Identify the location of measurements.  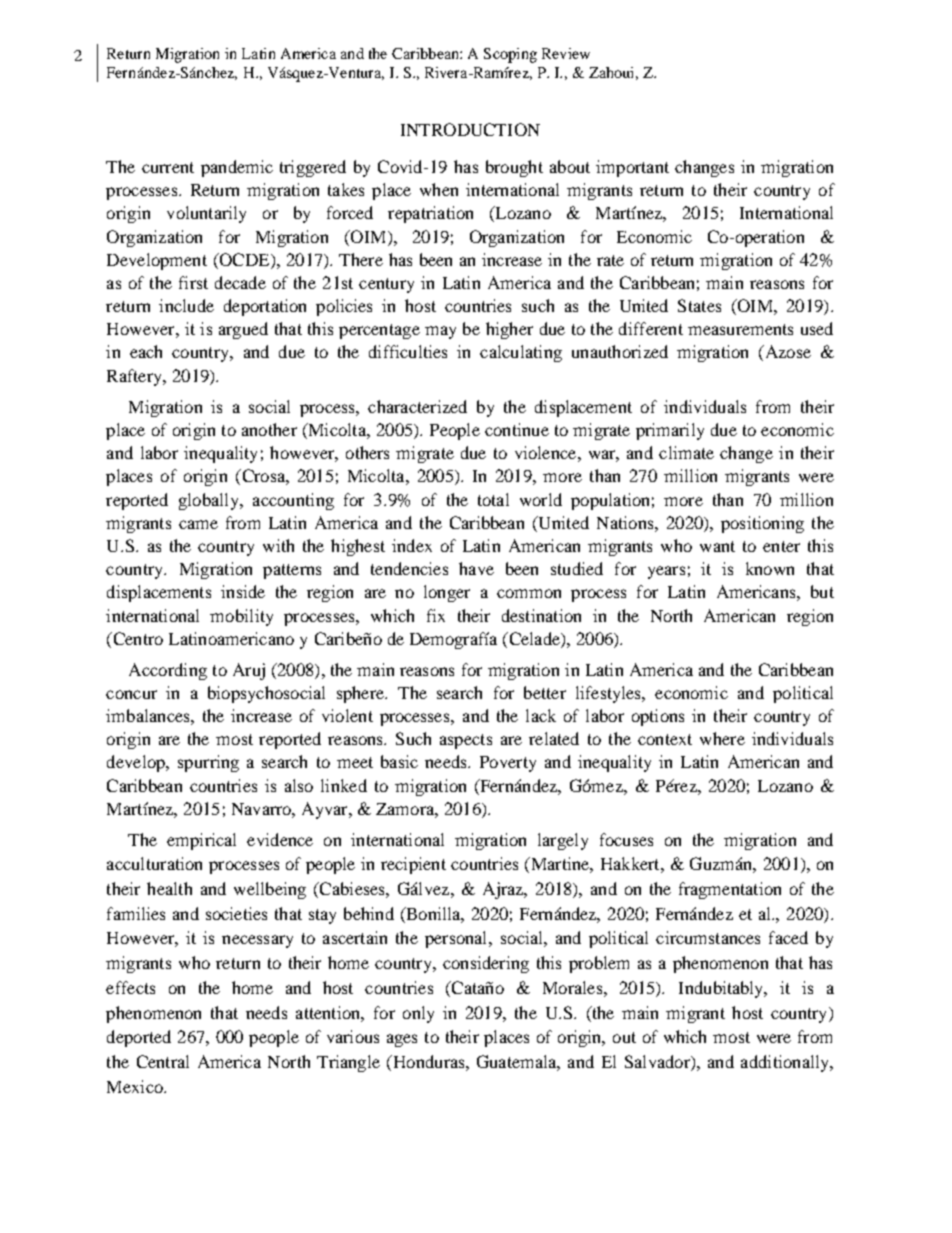
(740, 329).
